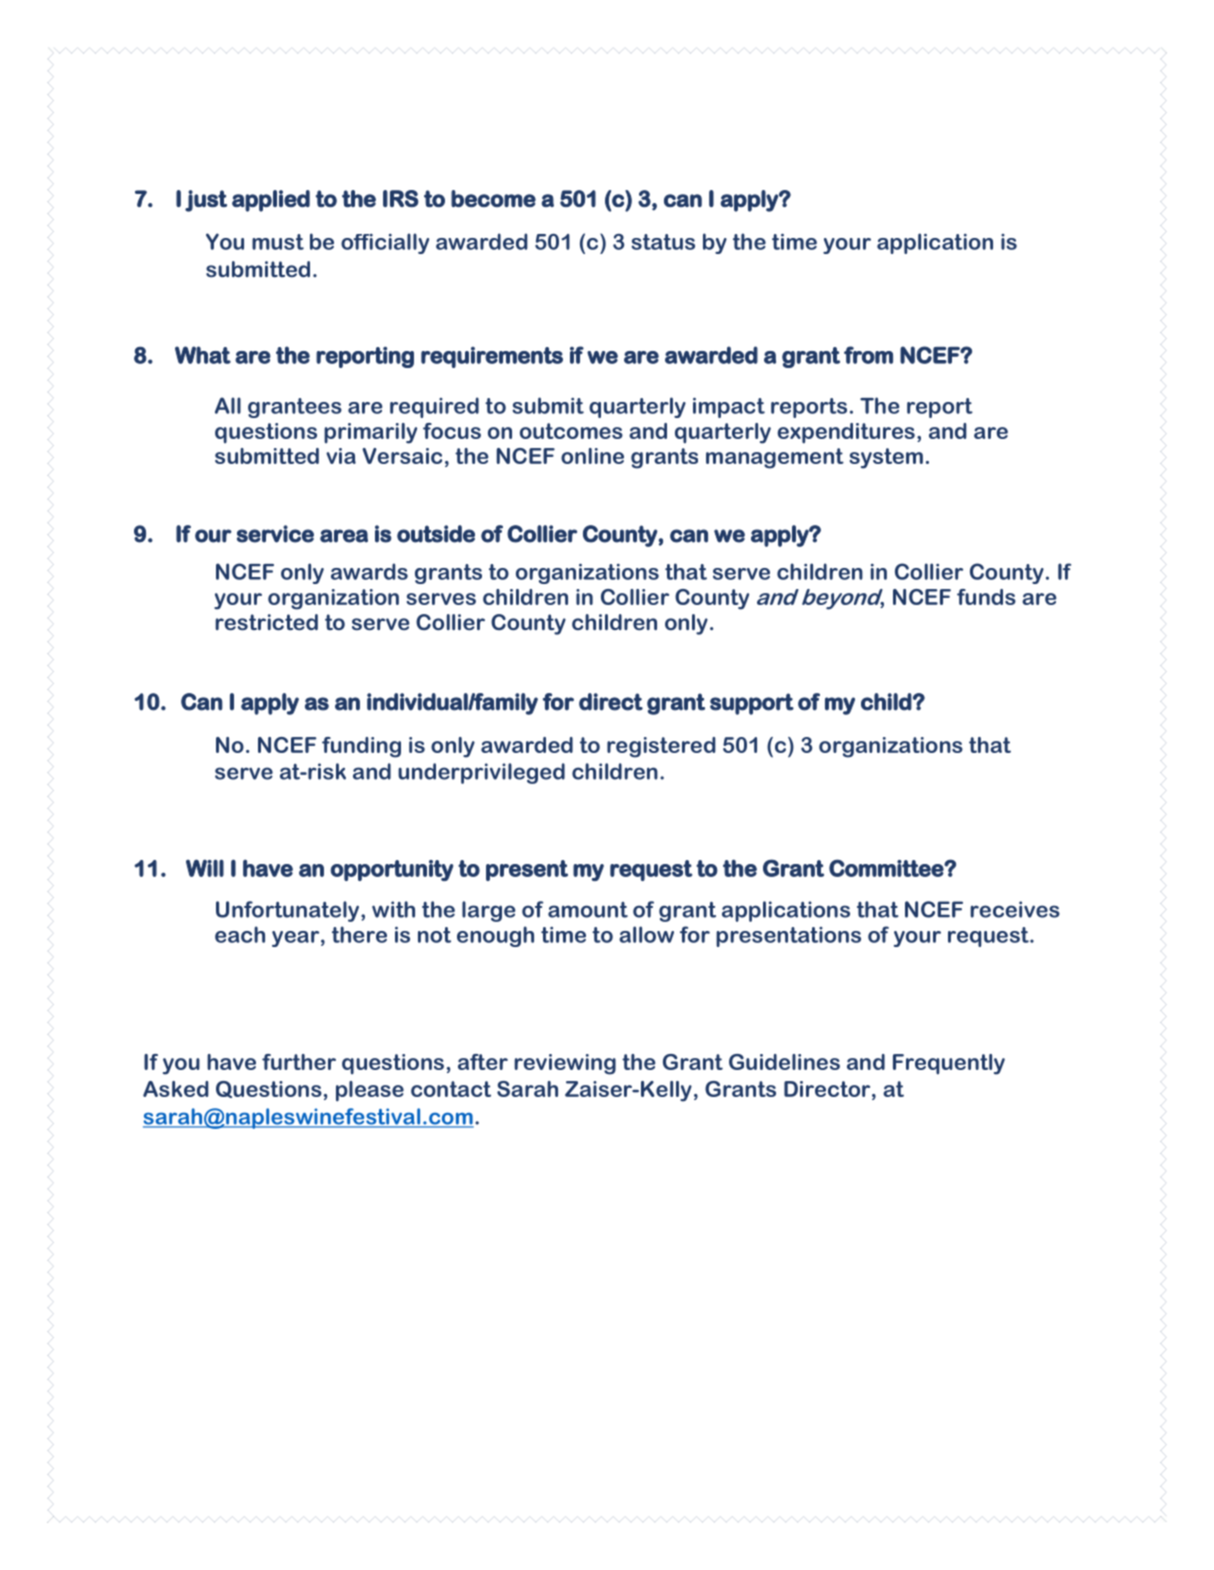  Describe the element at coordinates (986, 597) in the screenshot. I see `funds` at that location.
